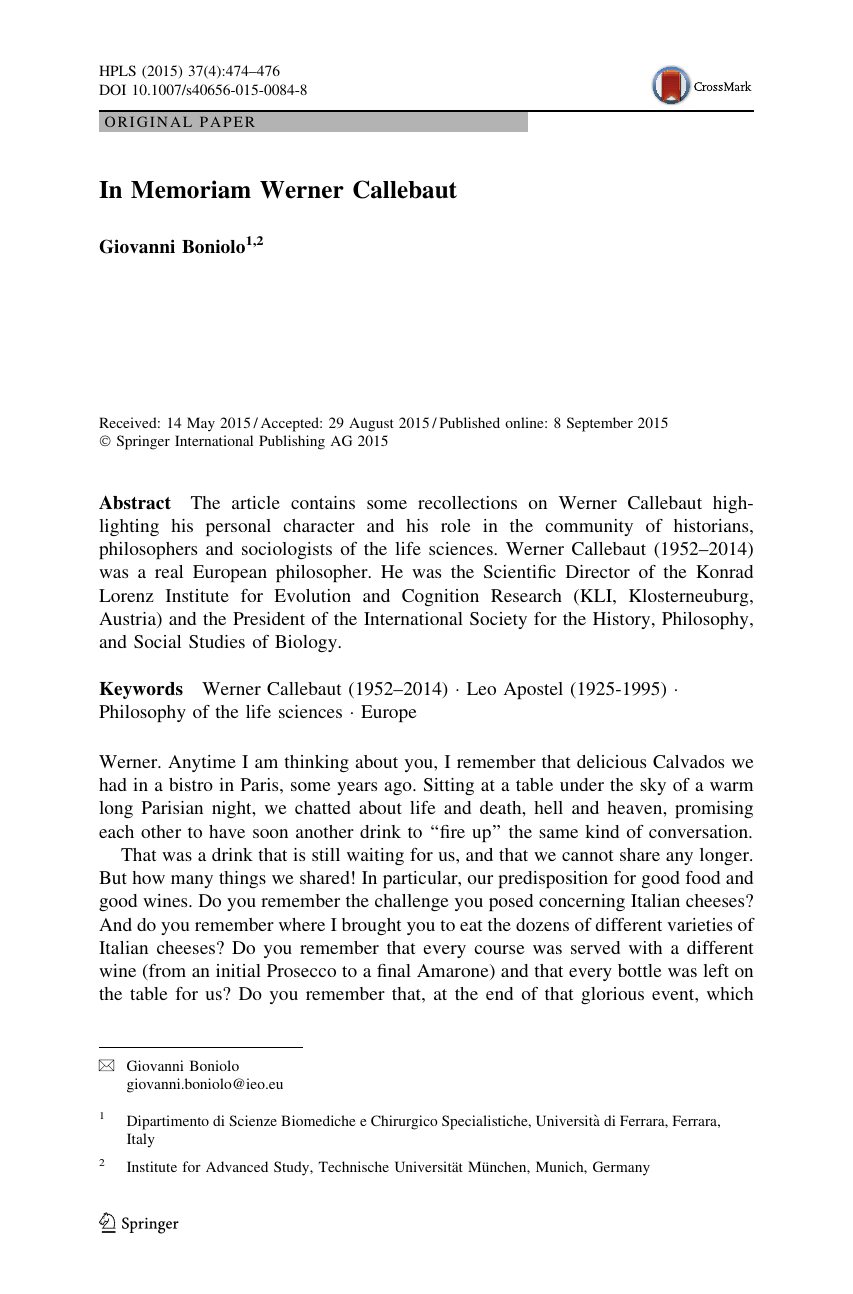 This image has width=853, height=1294. I want to click on September, so click(600, 424).
